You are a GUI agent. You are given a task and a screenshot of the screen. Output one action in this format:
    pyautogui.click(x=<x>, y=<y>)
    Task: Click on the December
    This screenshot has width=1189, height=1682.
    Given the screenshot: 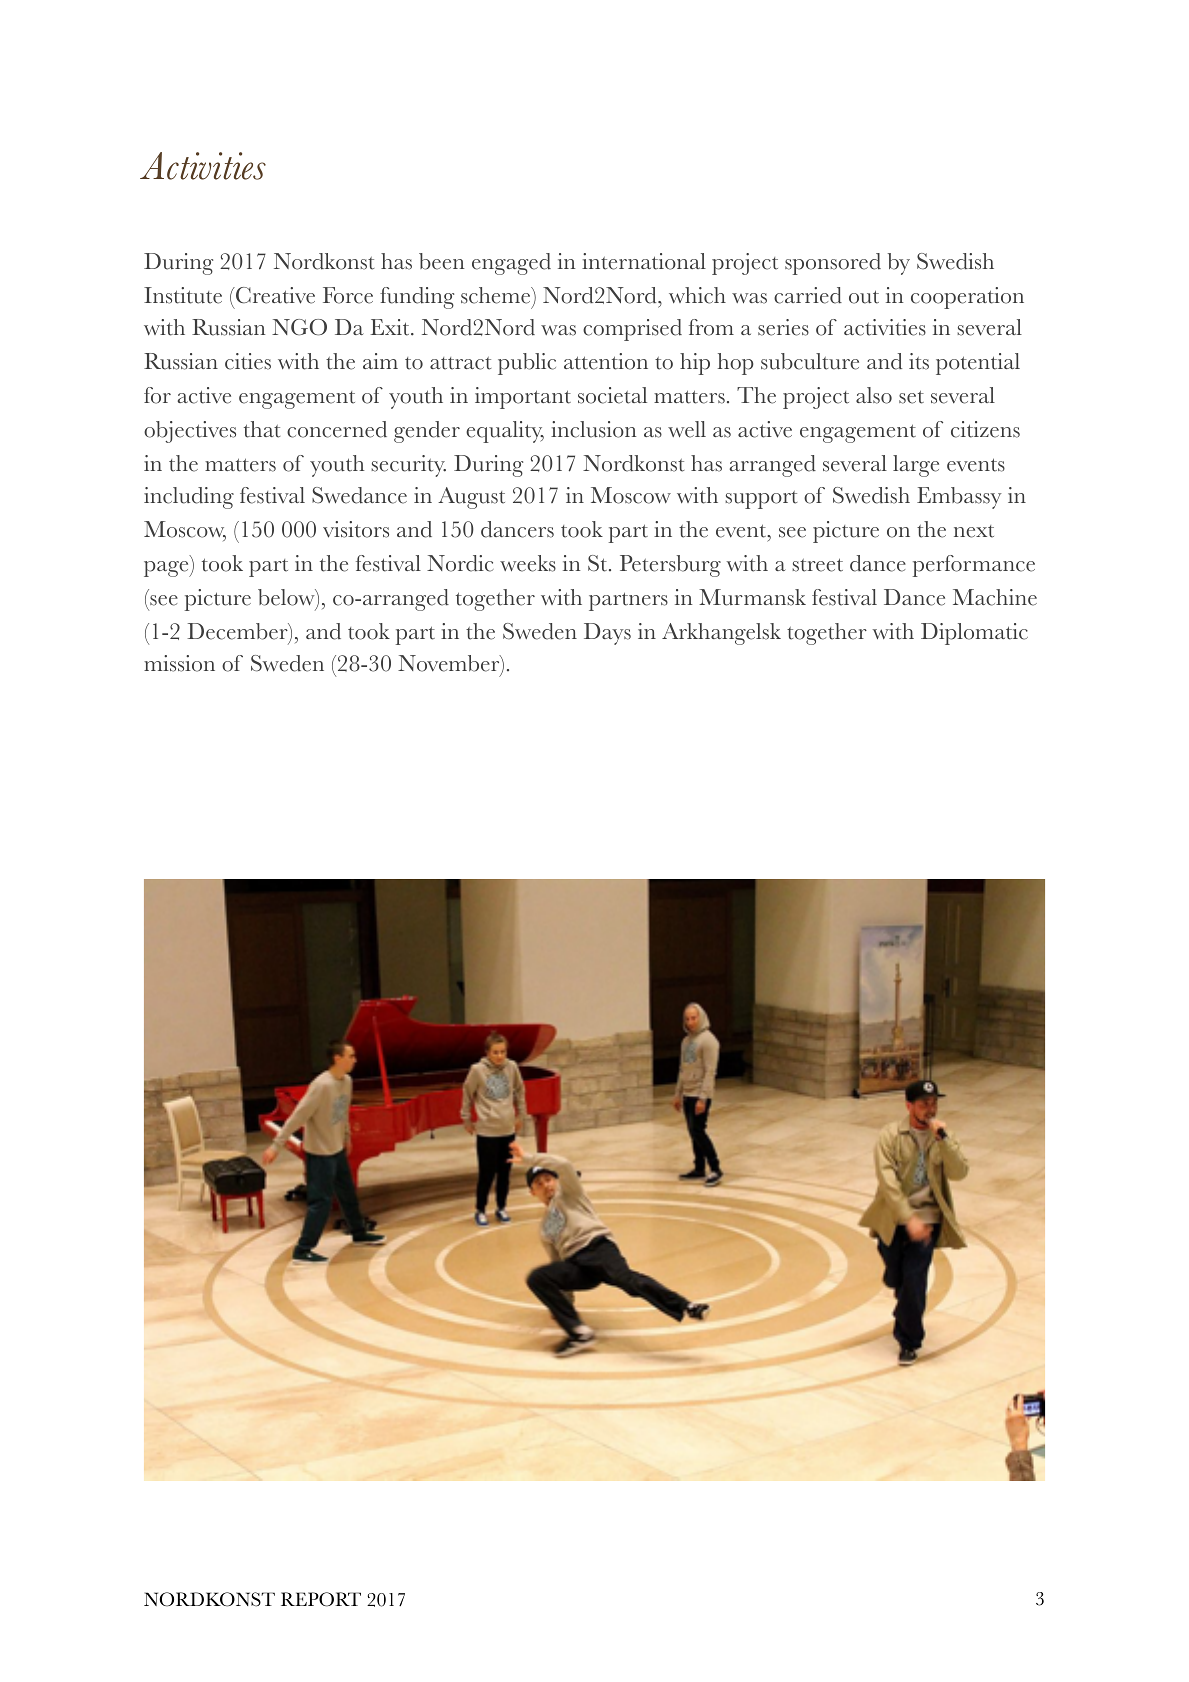 What is the action you would take?
    pyautogui.click(x=238, y=632)
